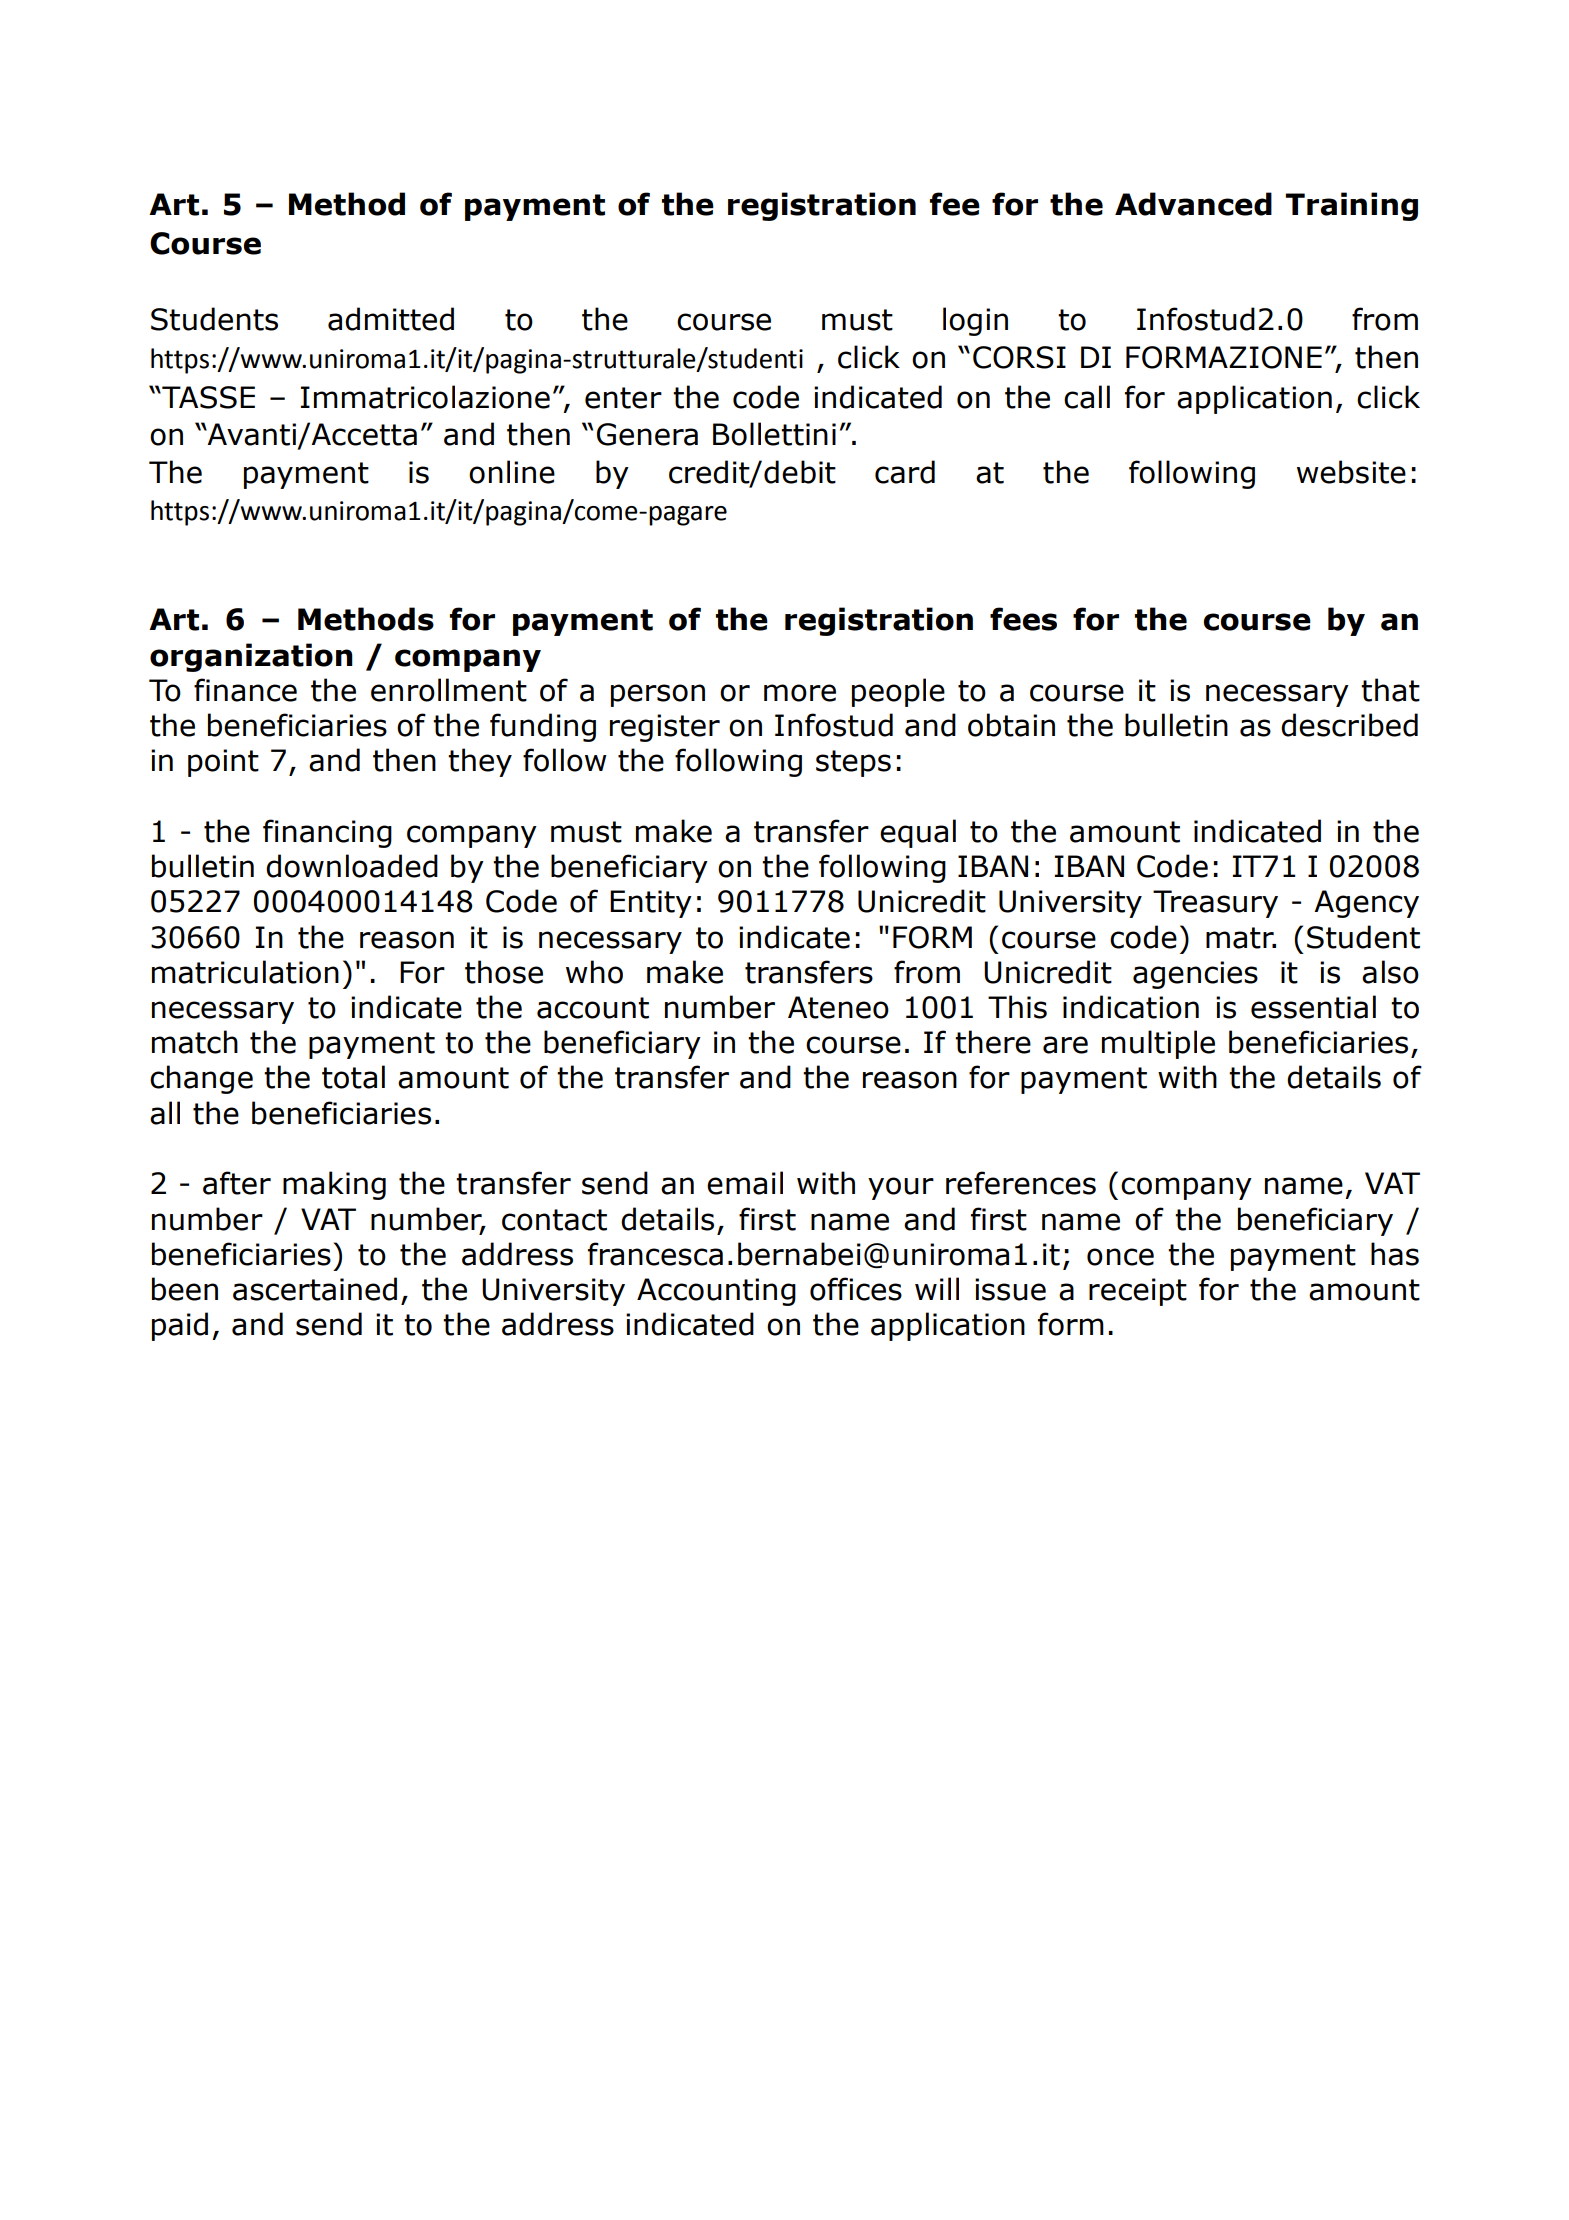 This page has width=1569, height=2220. What do you see at coordinates (353, 1077) in the page?
I see `total` at bounding box center [353, 1077].
